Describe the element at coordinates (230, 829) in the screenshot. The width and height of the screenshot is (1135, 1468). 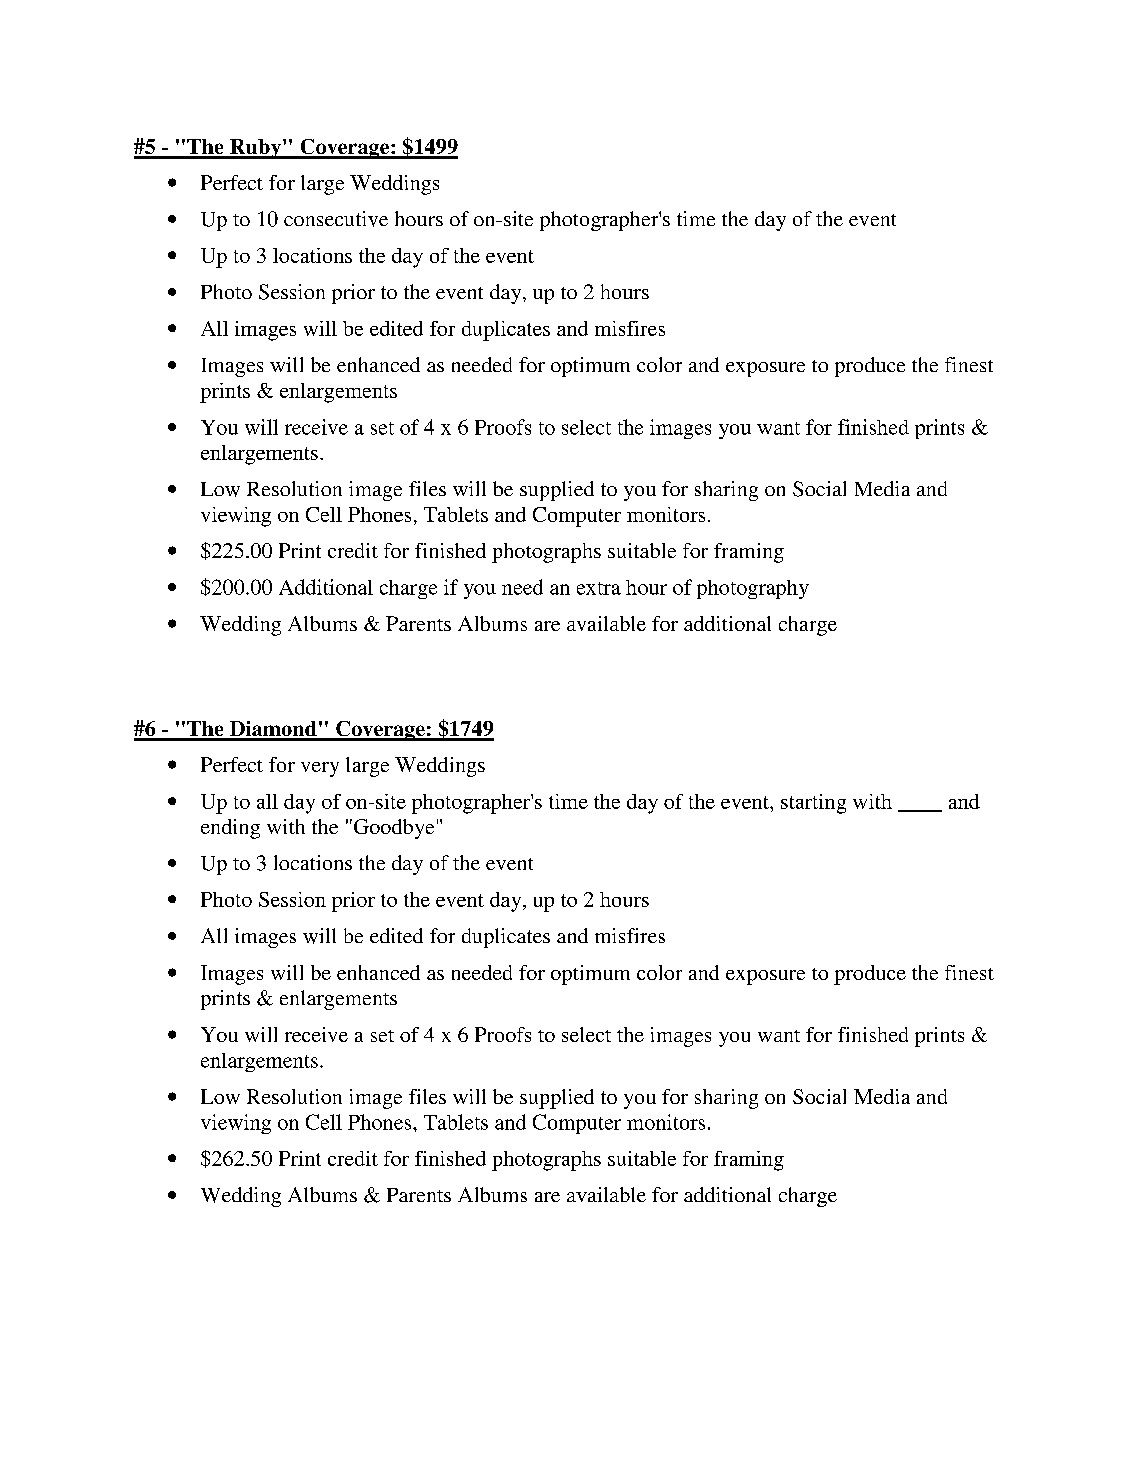
I see `ending` at that location.
